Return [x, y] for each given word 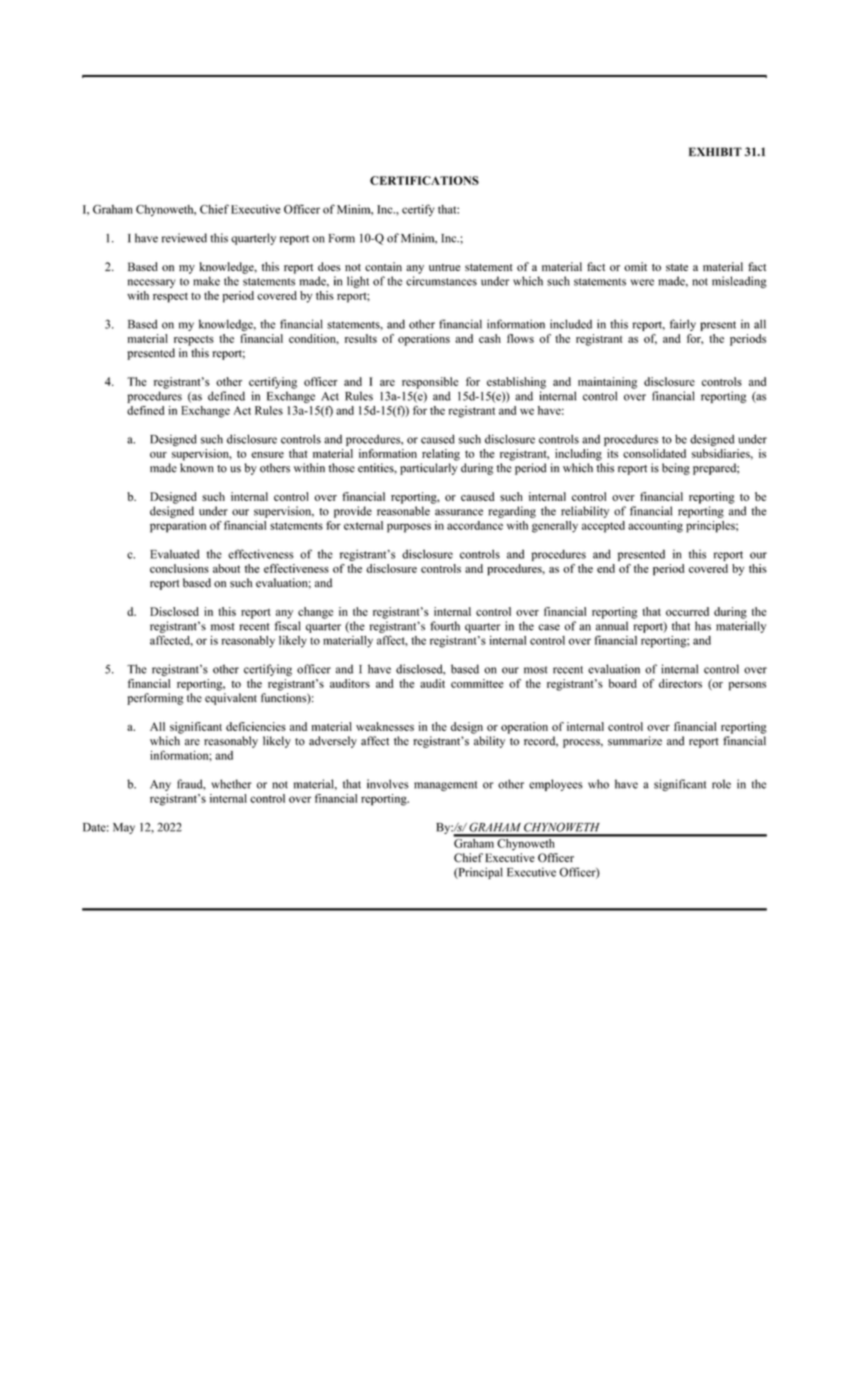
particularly [429, 469]
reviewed [184, 238]
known [197, 468]
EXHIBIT [715, 151]
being [676, 469]
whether [231, 784]
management [445, 786]
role [721, 784]
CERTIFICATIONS [424, 180]
